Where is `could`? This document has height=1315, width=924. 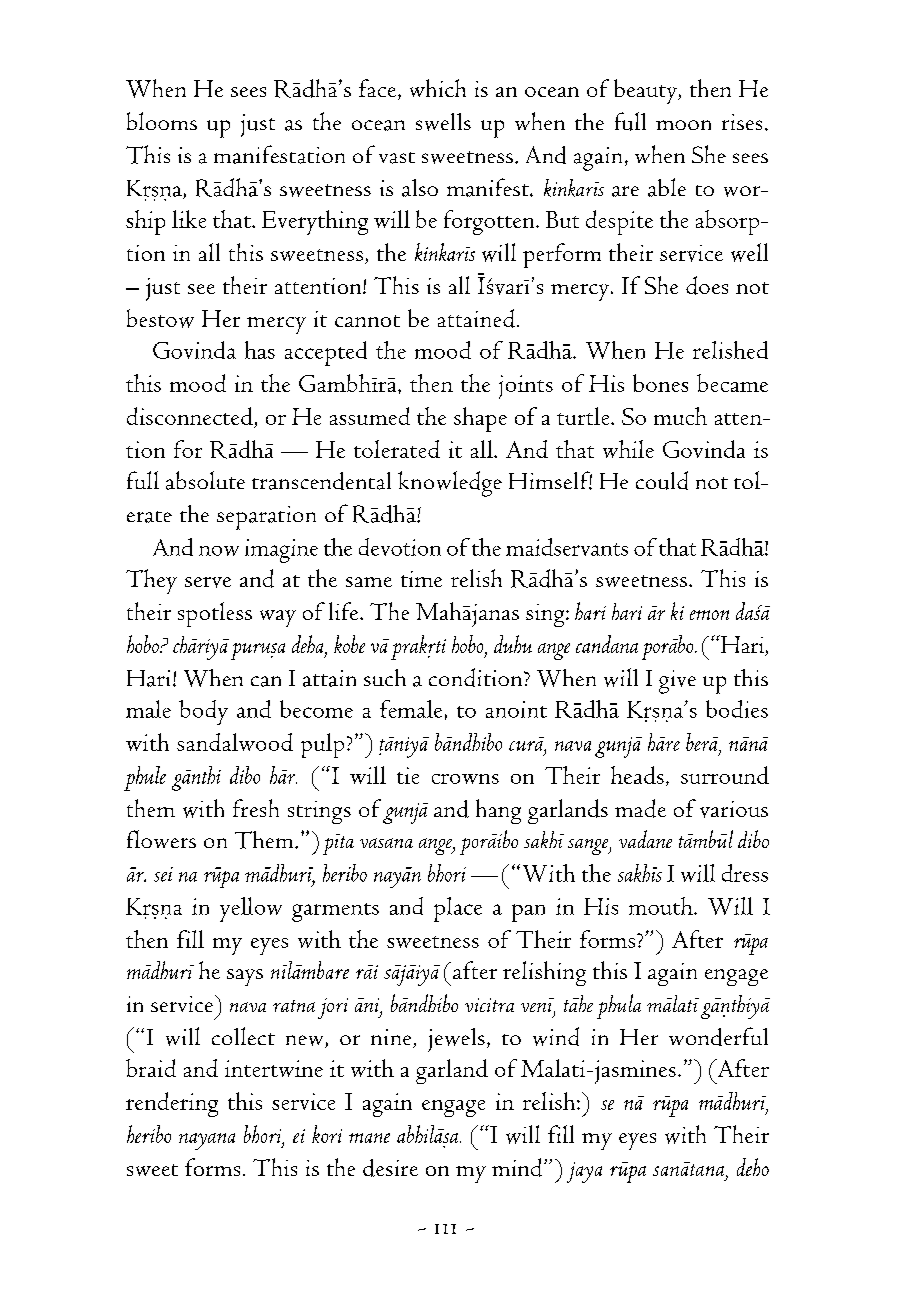 could is located at coordinates (662, 480).
